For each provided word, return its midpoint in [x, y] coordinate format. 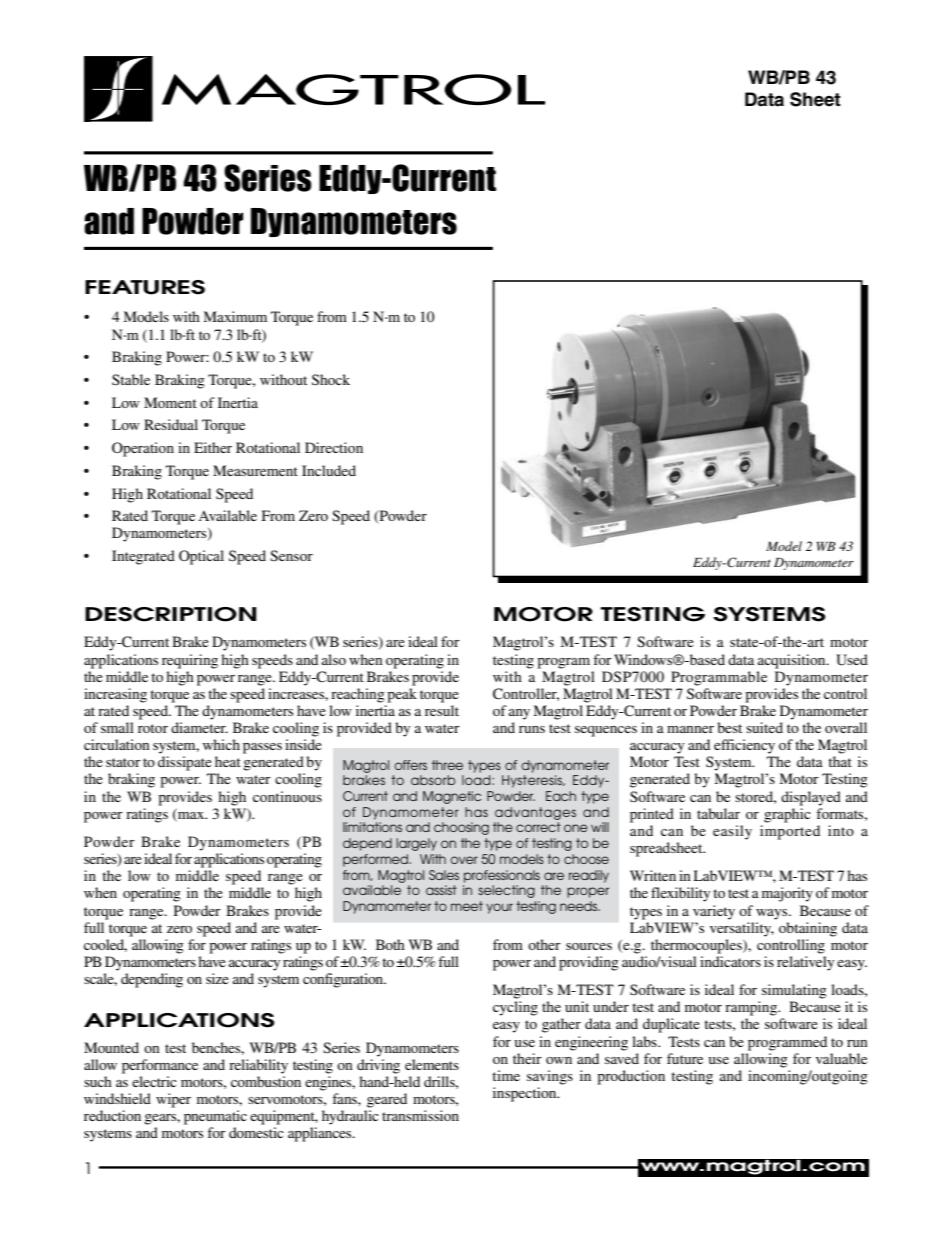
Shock [331, 380]
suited [764, 727]
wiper [173, 1100]
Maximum [235, 316]
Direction [334, 447]
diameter [199, 727]
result [442, 710]
